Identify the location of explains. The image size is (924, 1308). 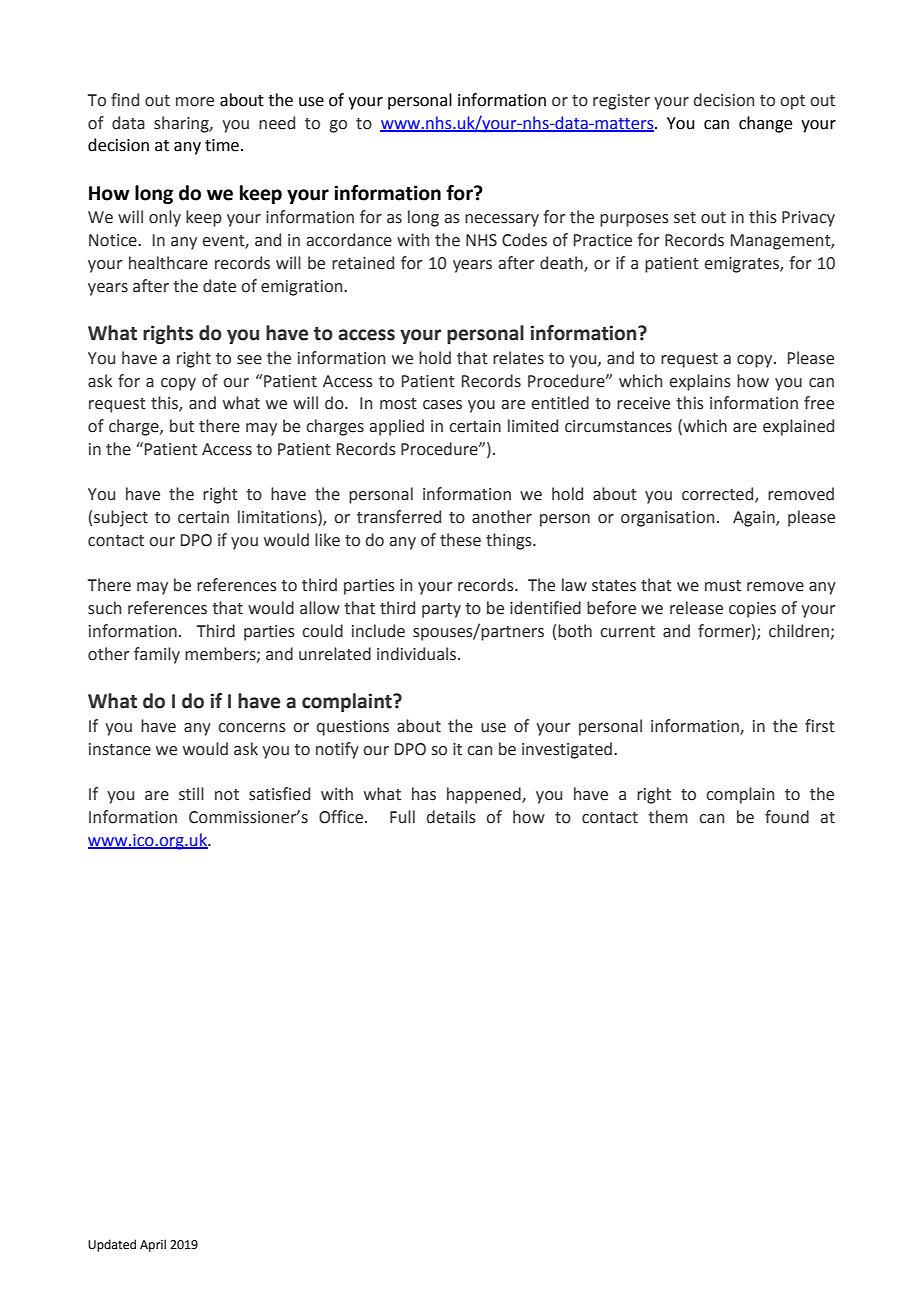
(700, 382).
